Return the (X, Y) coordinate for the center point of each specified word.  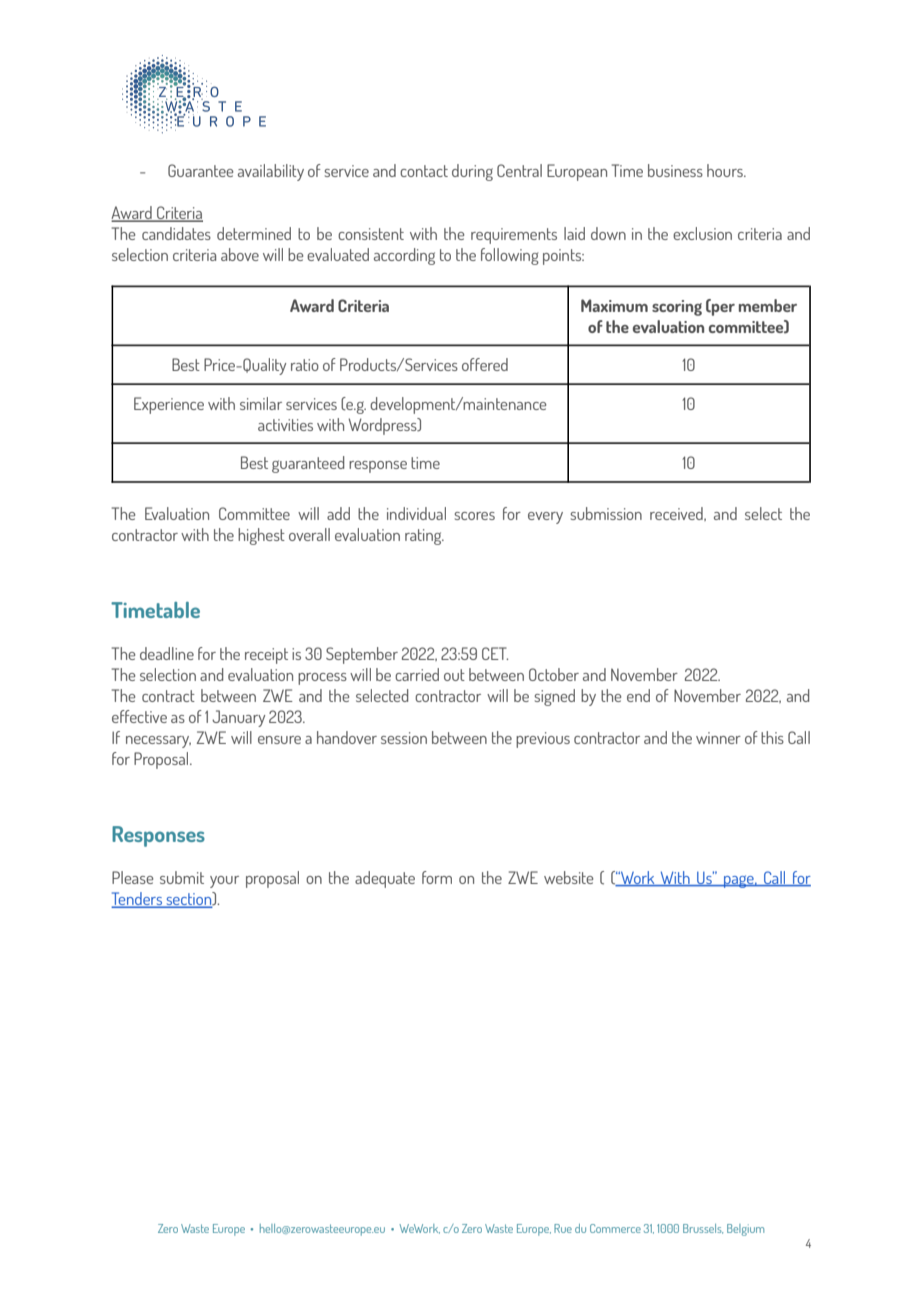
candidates (176, 233)
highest (261, 536)
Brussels (703, 1229)
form (437, 877)
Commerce (615, 1228)
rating (424, 537)
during (472, 172)
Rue (563, 1228)
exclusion (702, 233)
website (568, 877)
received (677, 514)
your (224, 882)
